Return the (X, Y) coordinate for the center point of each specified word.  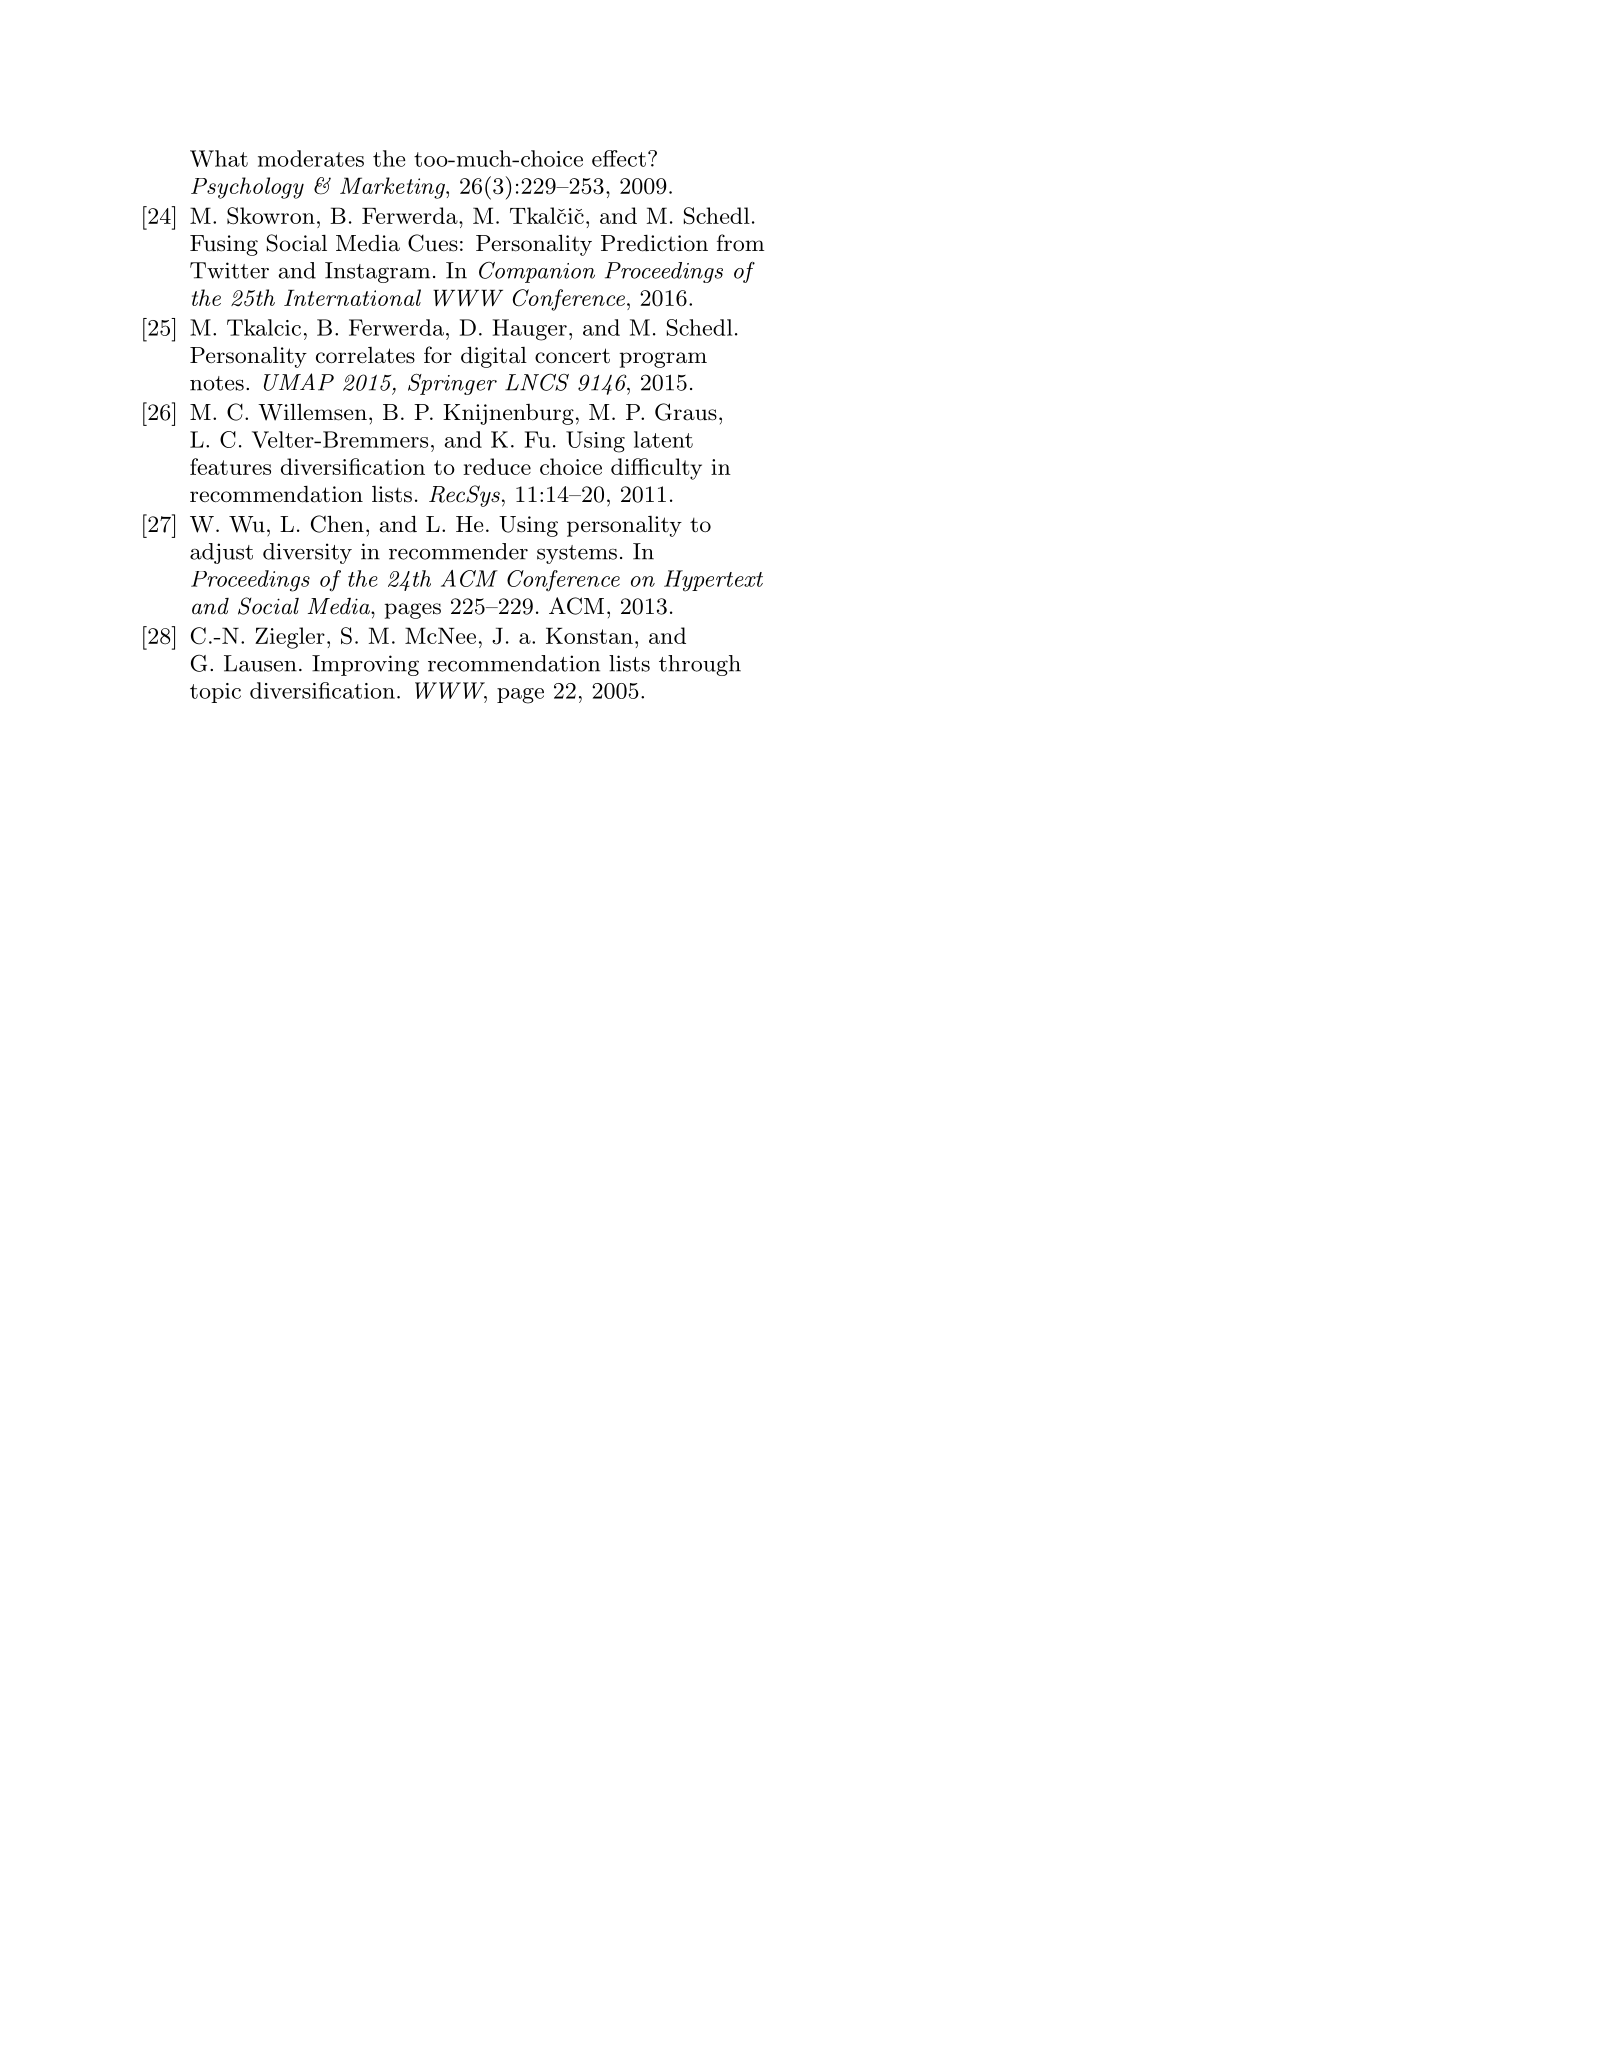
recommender (458, 551)
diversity (307, 553)
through (700, 665)
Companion (537, 272)
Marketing (393, 188)
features (230, 466)
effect (619, 158)
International (352, 297)
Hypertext (713, 581)
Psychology (247, 188)
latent (663, 439)
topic (215, 693)
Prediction (654, 243)
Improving (365, 665)
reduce (497, 466)
